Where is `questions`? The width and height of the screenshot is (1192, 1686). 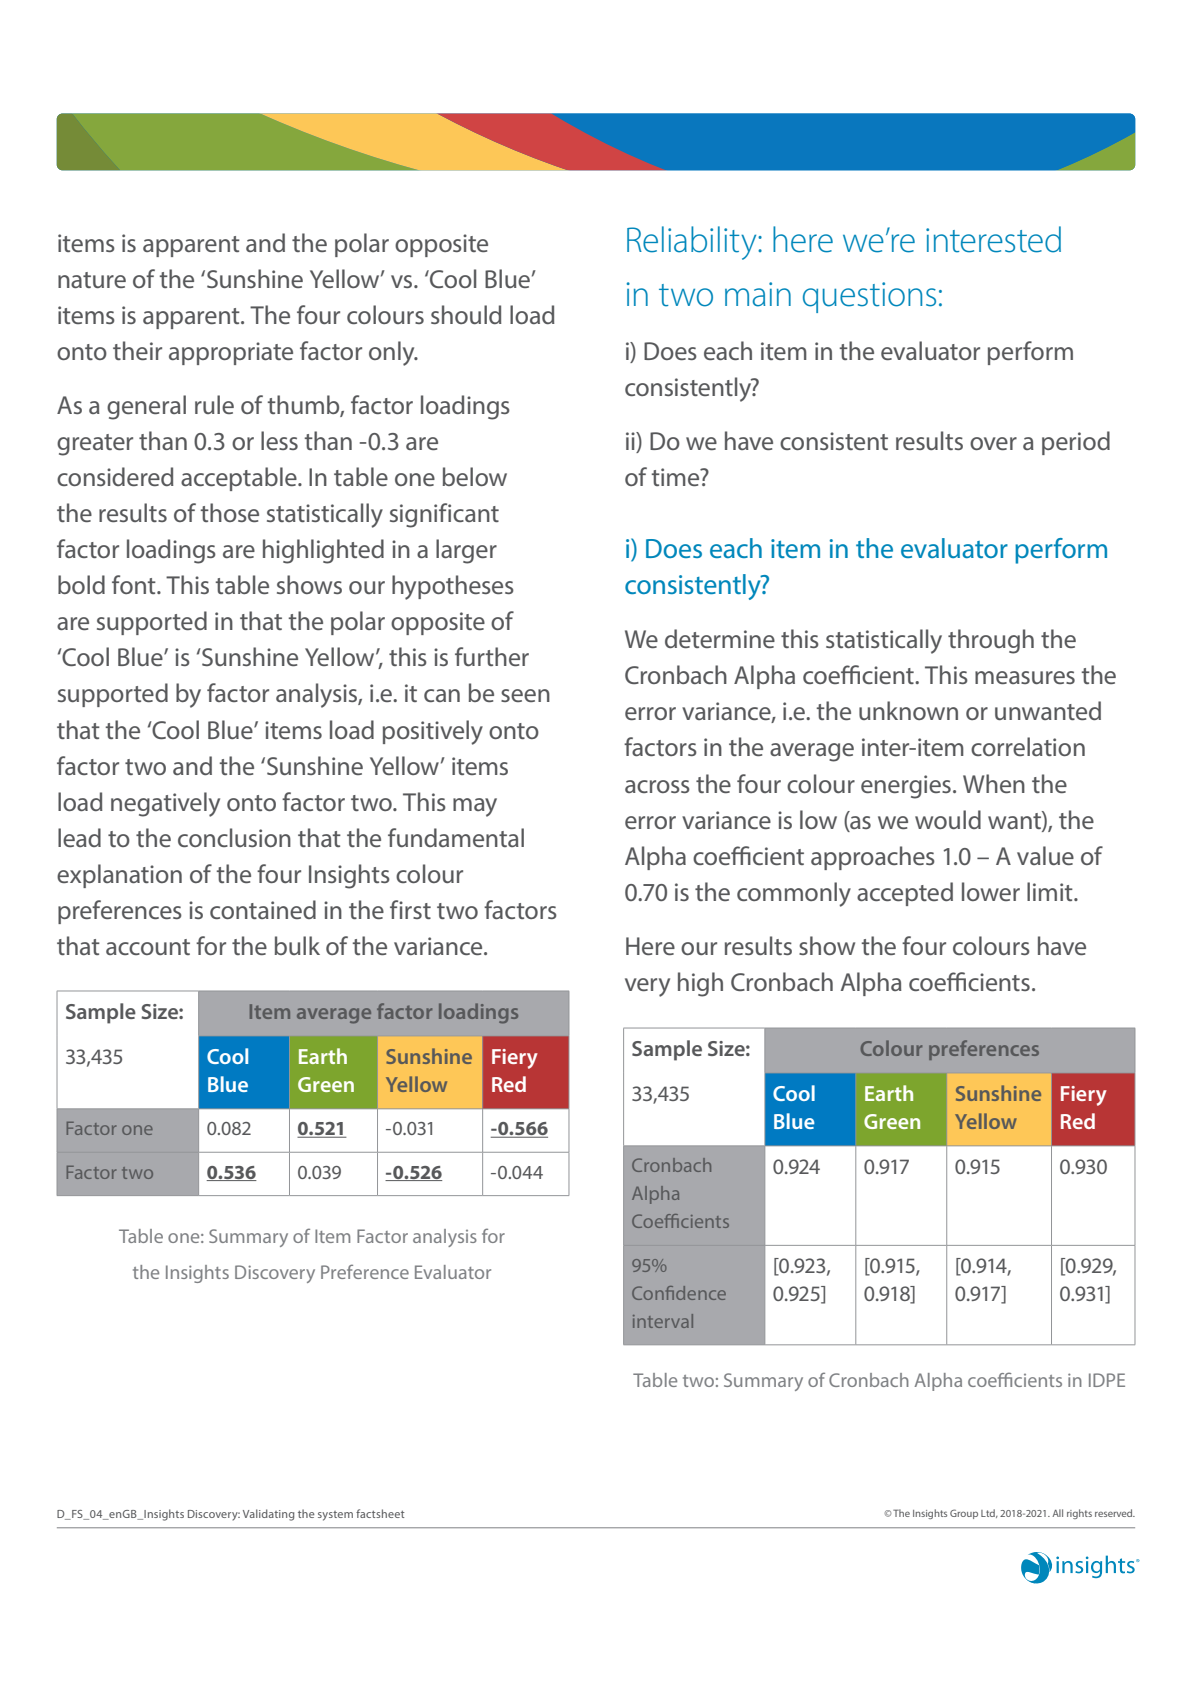 questions is located at coordinates (869, 297).
